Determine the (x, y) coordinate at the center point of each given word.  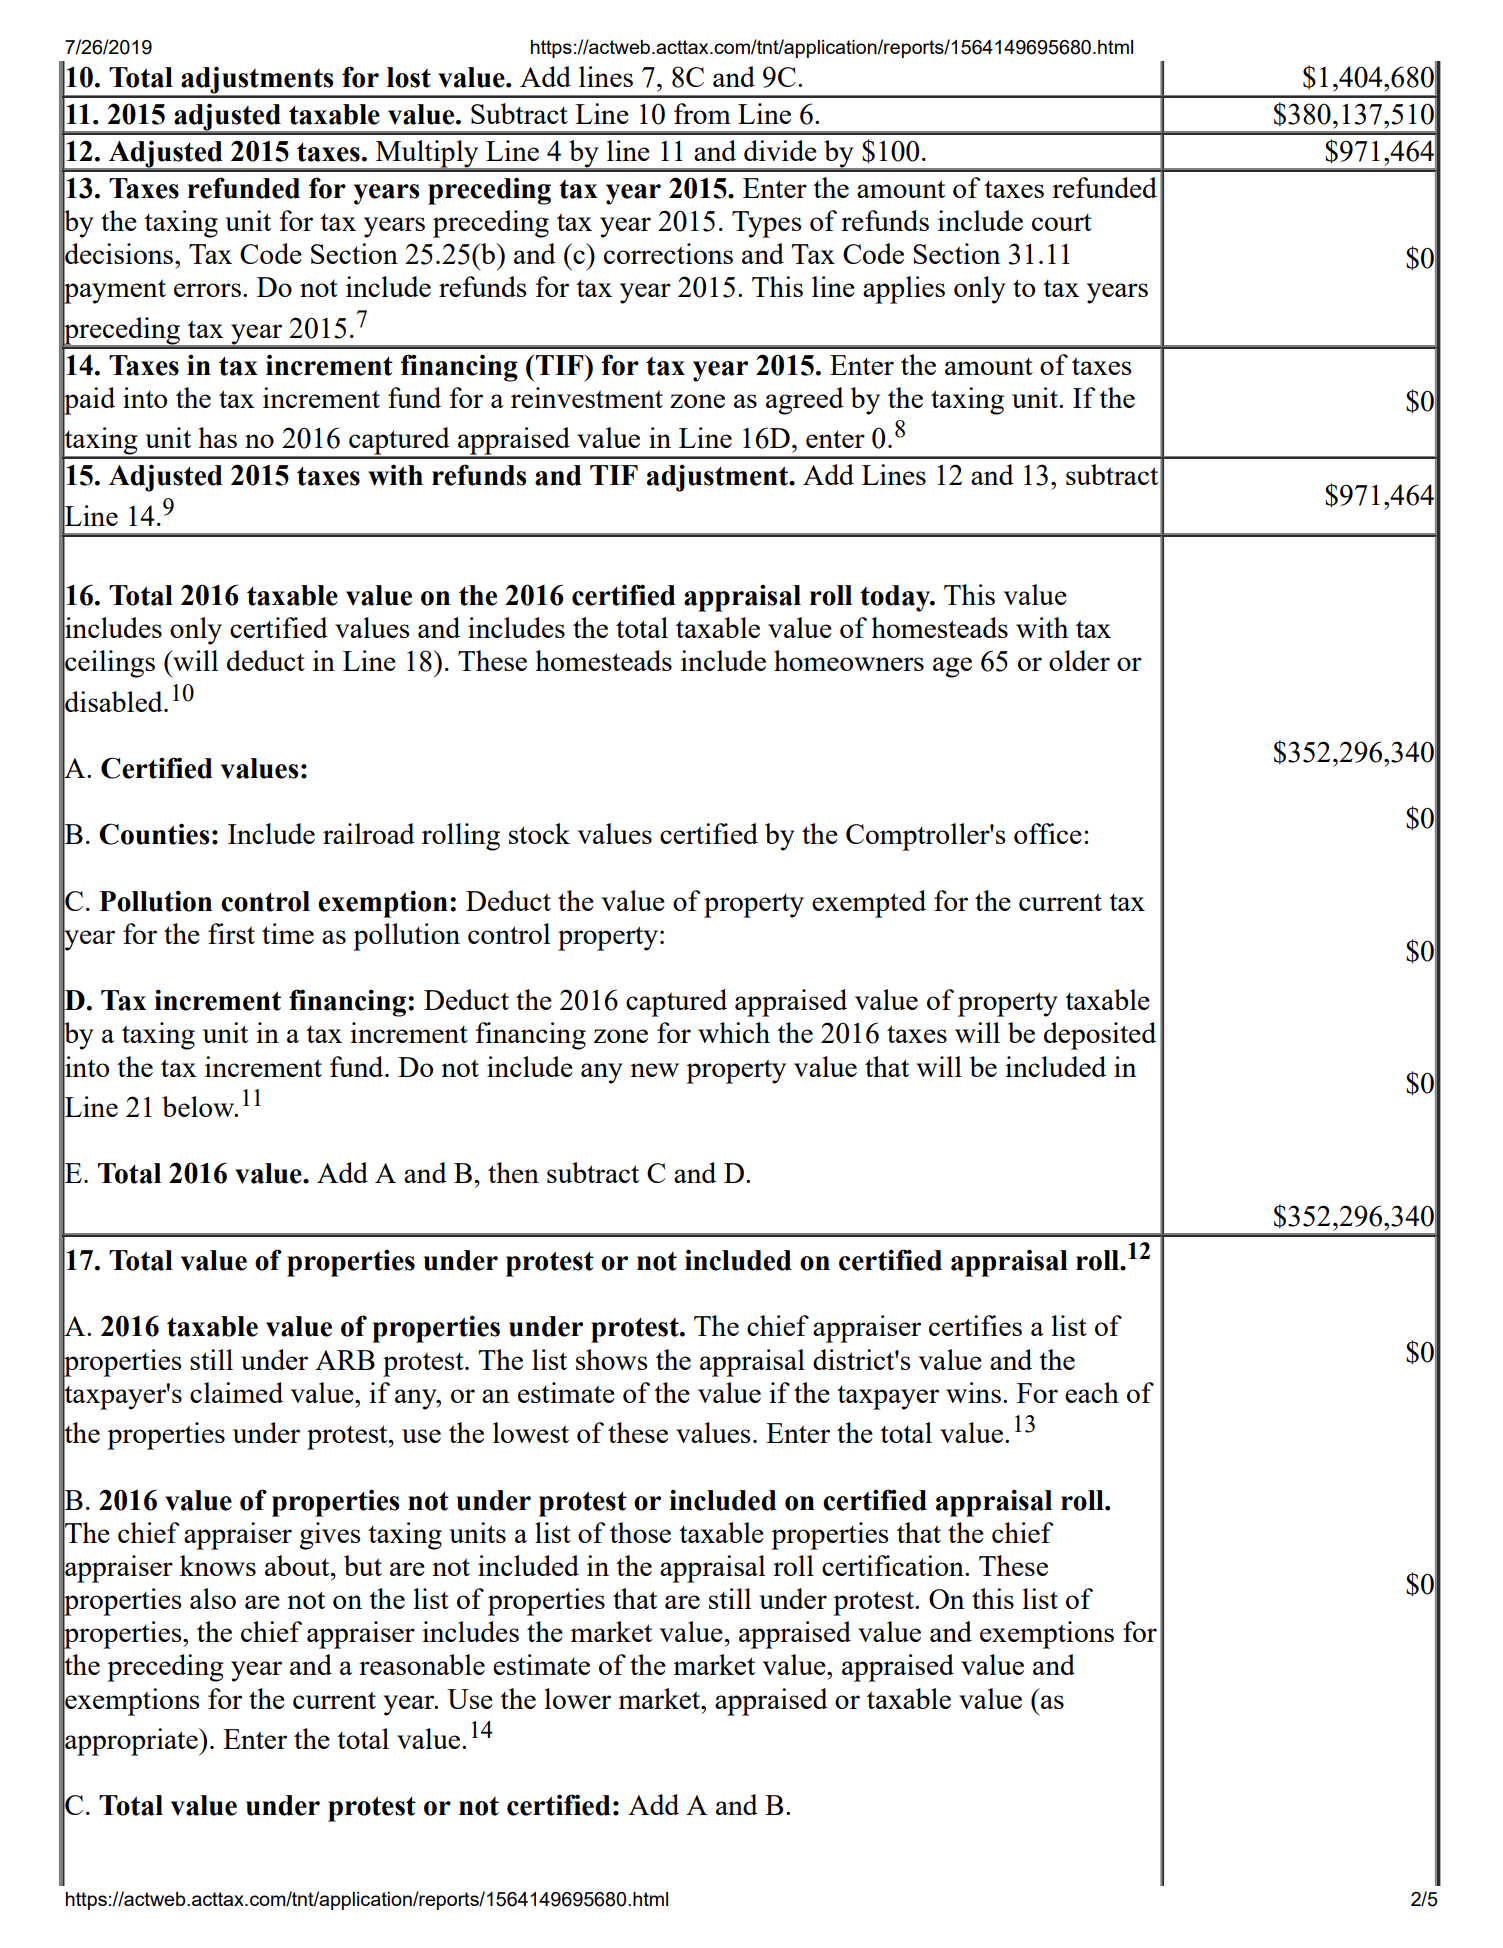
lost (409, 77)
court (1062, 222)
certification (894, 1565)
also (213, 1598)
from (702, 113)
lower (578, 1698)
